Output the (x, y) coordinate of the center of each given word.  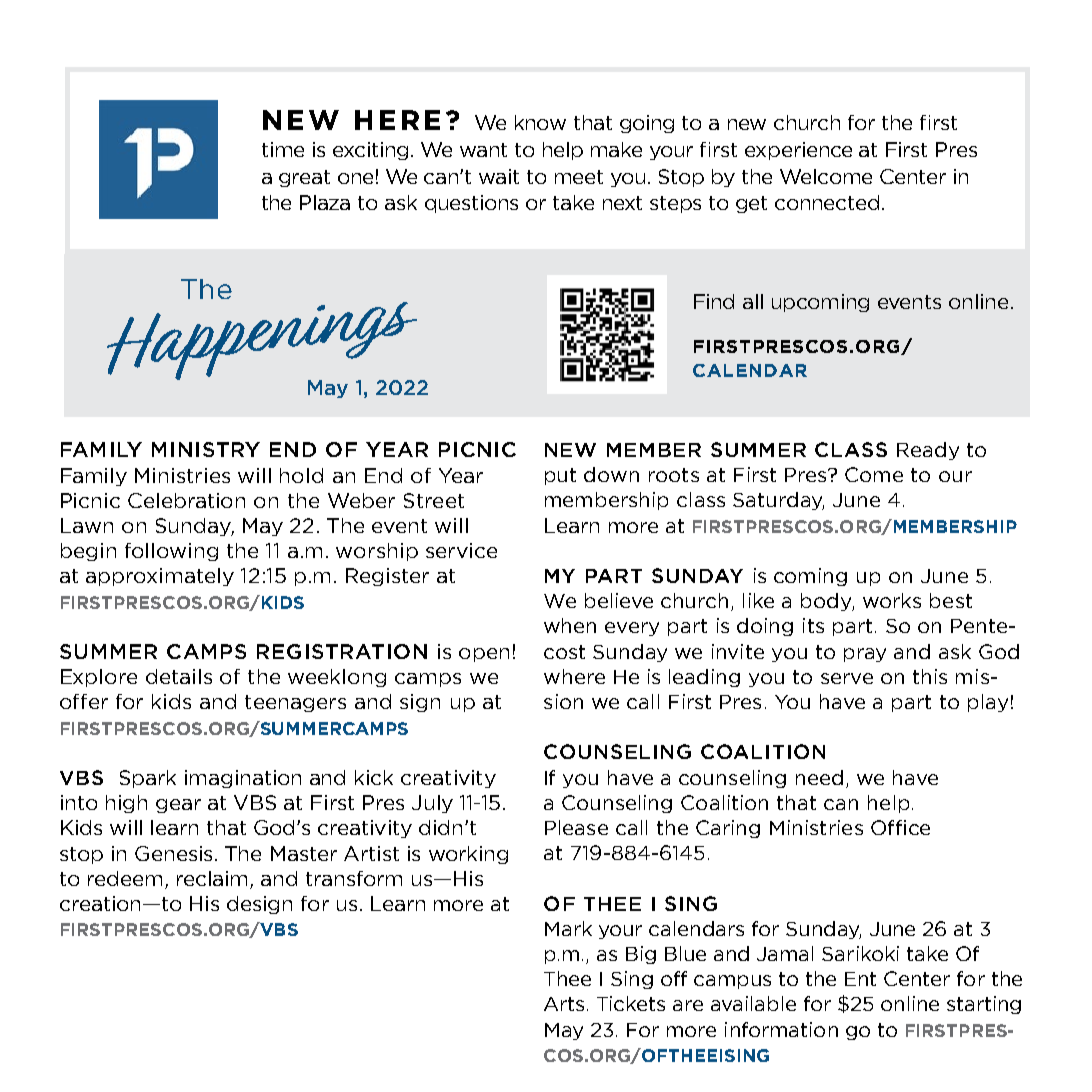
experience (798, 151)
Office (900, 827)
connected (827, 202)
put (560, 476)
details (179, 676)
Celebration (186, 500)
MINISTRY (206, 449)
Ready (928, 451)
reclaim (214, 880)
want (483, 150)
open (484, 655)
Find (714, 301)
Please (576, 827)
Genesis (173, 853)
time (283, 149)
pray (865, 655)
